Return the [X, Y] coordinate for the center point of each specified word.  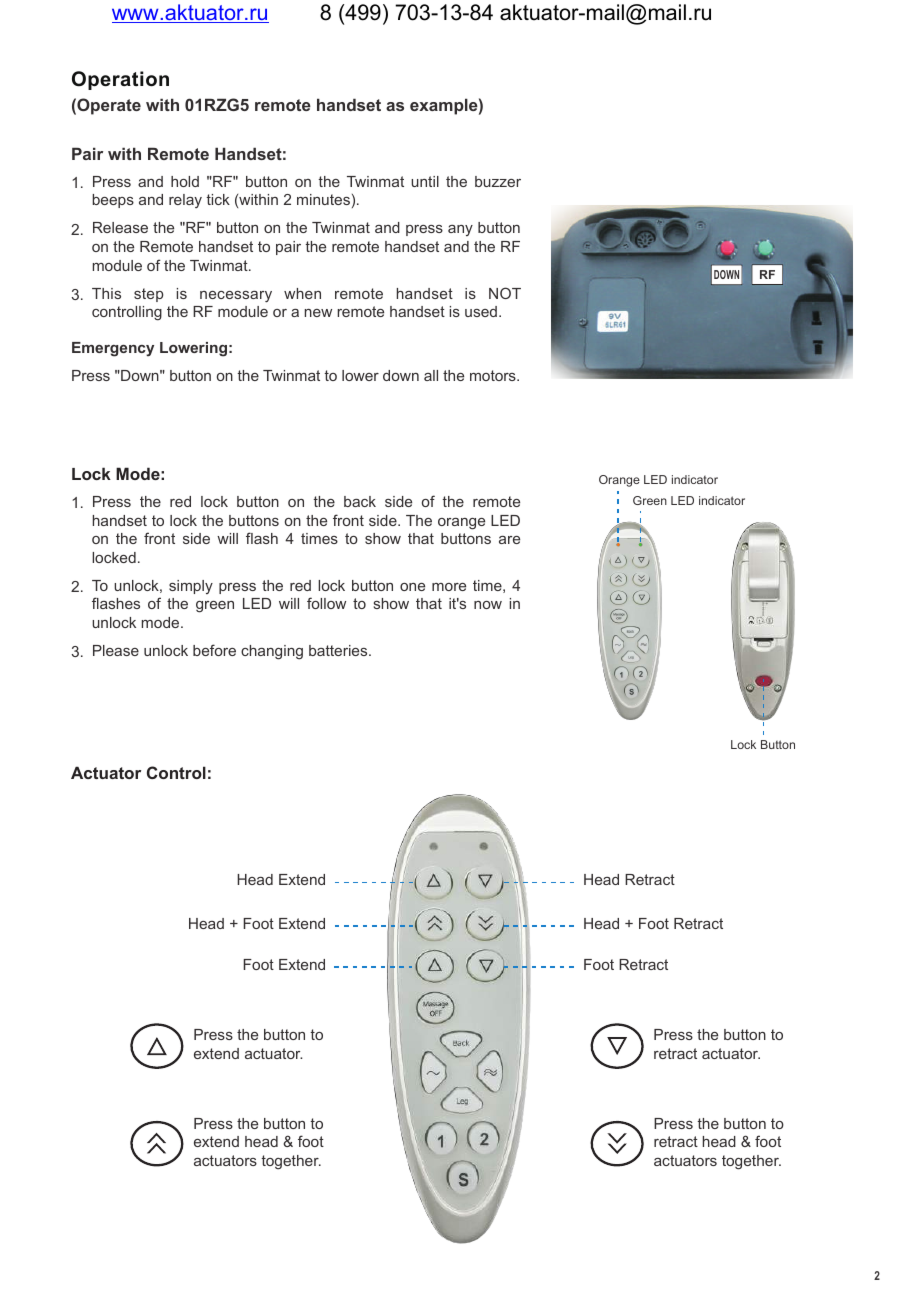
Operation [120, 80]
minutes [323, 199]
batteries [339, 650]
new [318, 313]
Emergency [113, 349]
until [425, 181]
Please [116, 650]
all [431, 375]
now [488, 605]
